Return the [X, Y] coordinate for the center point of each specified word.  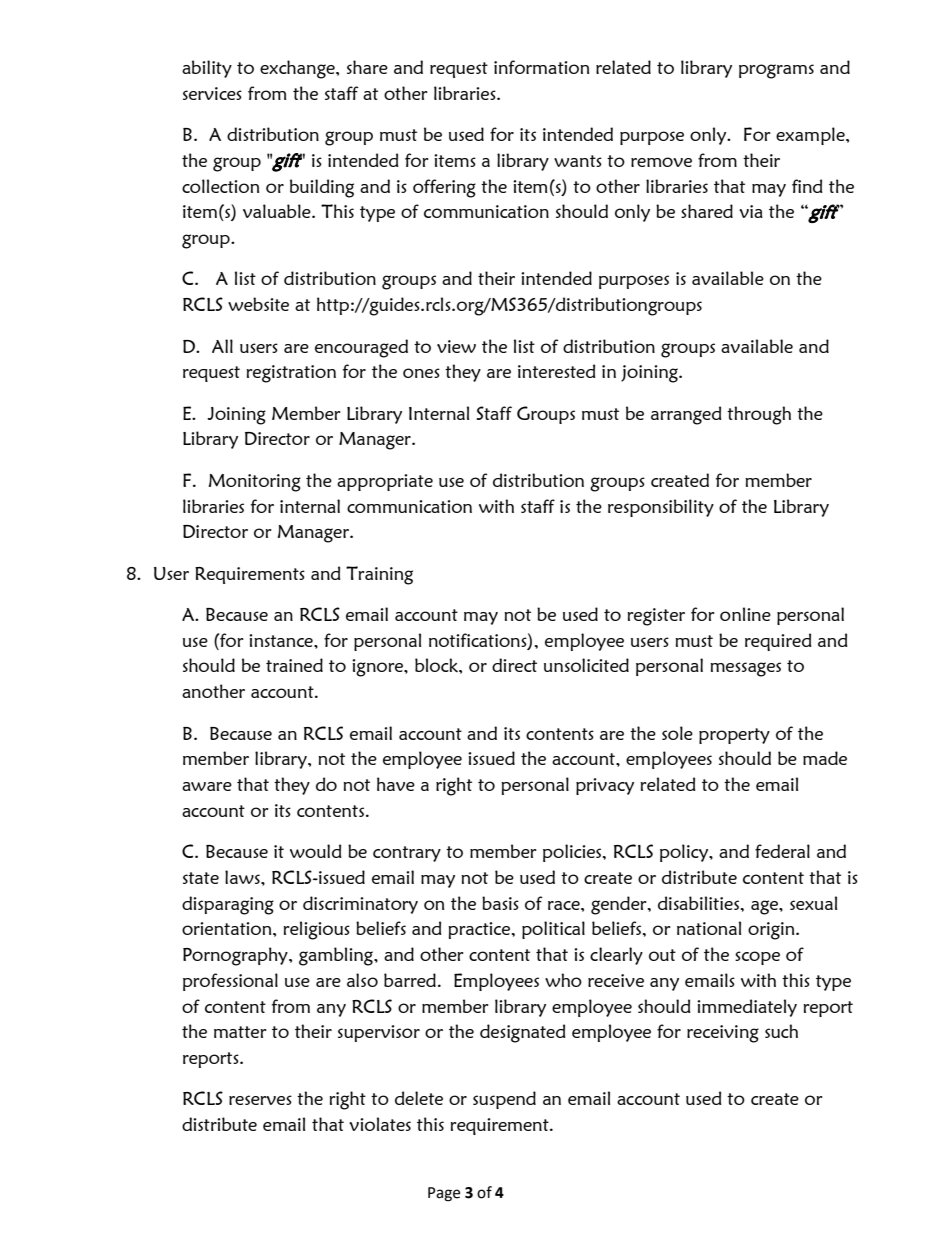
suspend [504, 1100]
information [541, 67]
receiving [723, 1034]
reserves [260, 1100]
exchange [298, 69]
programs [776, 71]
